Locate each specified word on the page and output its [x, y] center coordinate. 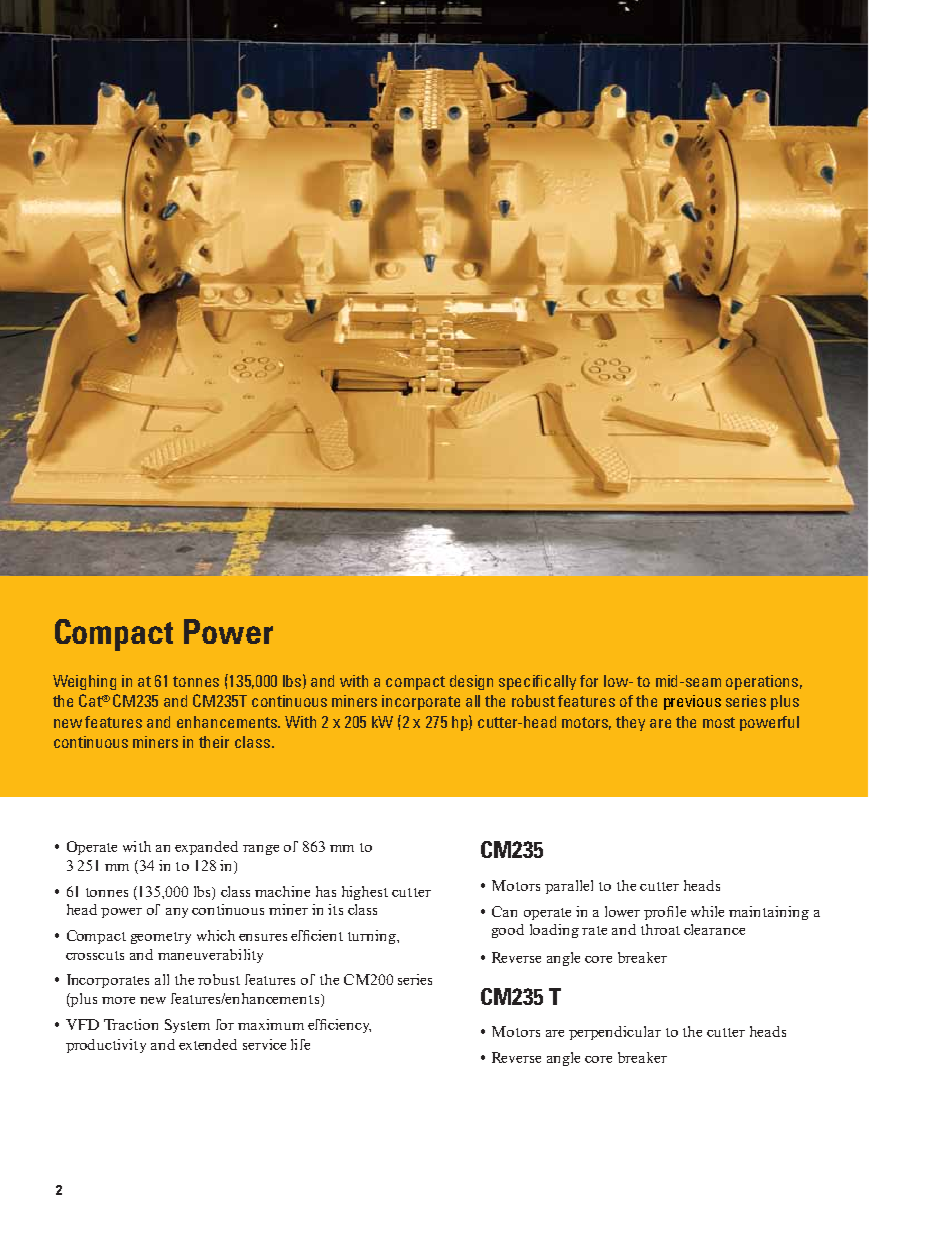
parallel [569, 887]
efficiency [339, 1026]
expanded [206, 848]
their [214, 742]
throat [660, 929]
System [187, 1026]
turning [373, 937]
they [630, 723]
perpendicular [615, 1033]
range [261, 850]
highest [365, 893]
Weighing [84, 682]
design [471, 682]
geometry [161, 938]
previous [692, 702]
